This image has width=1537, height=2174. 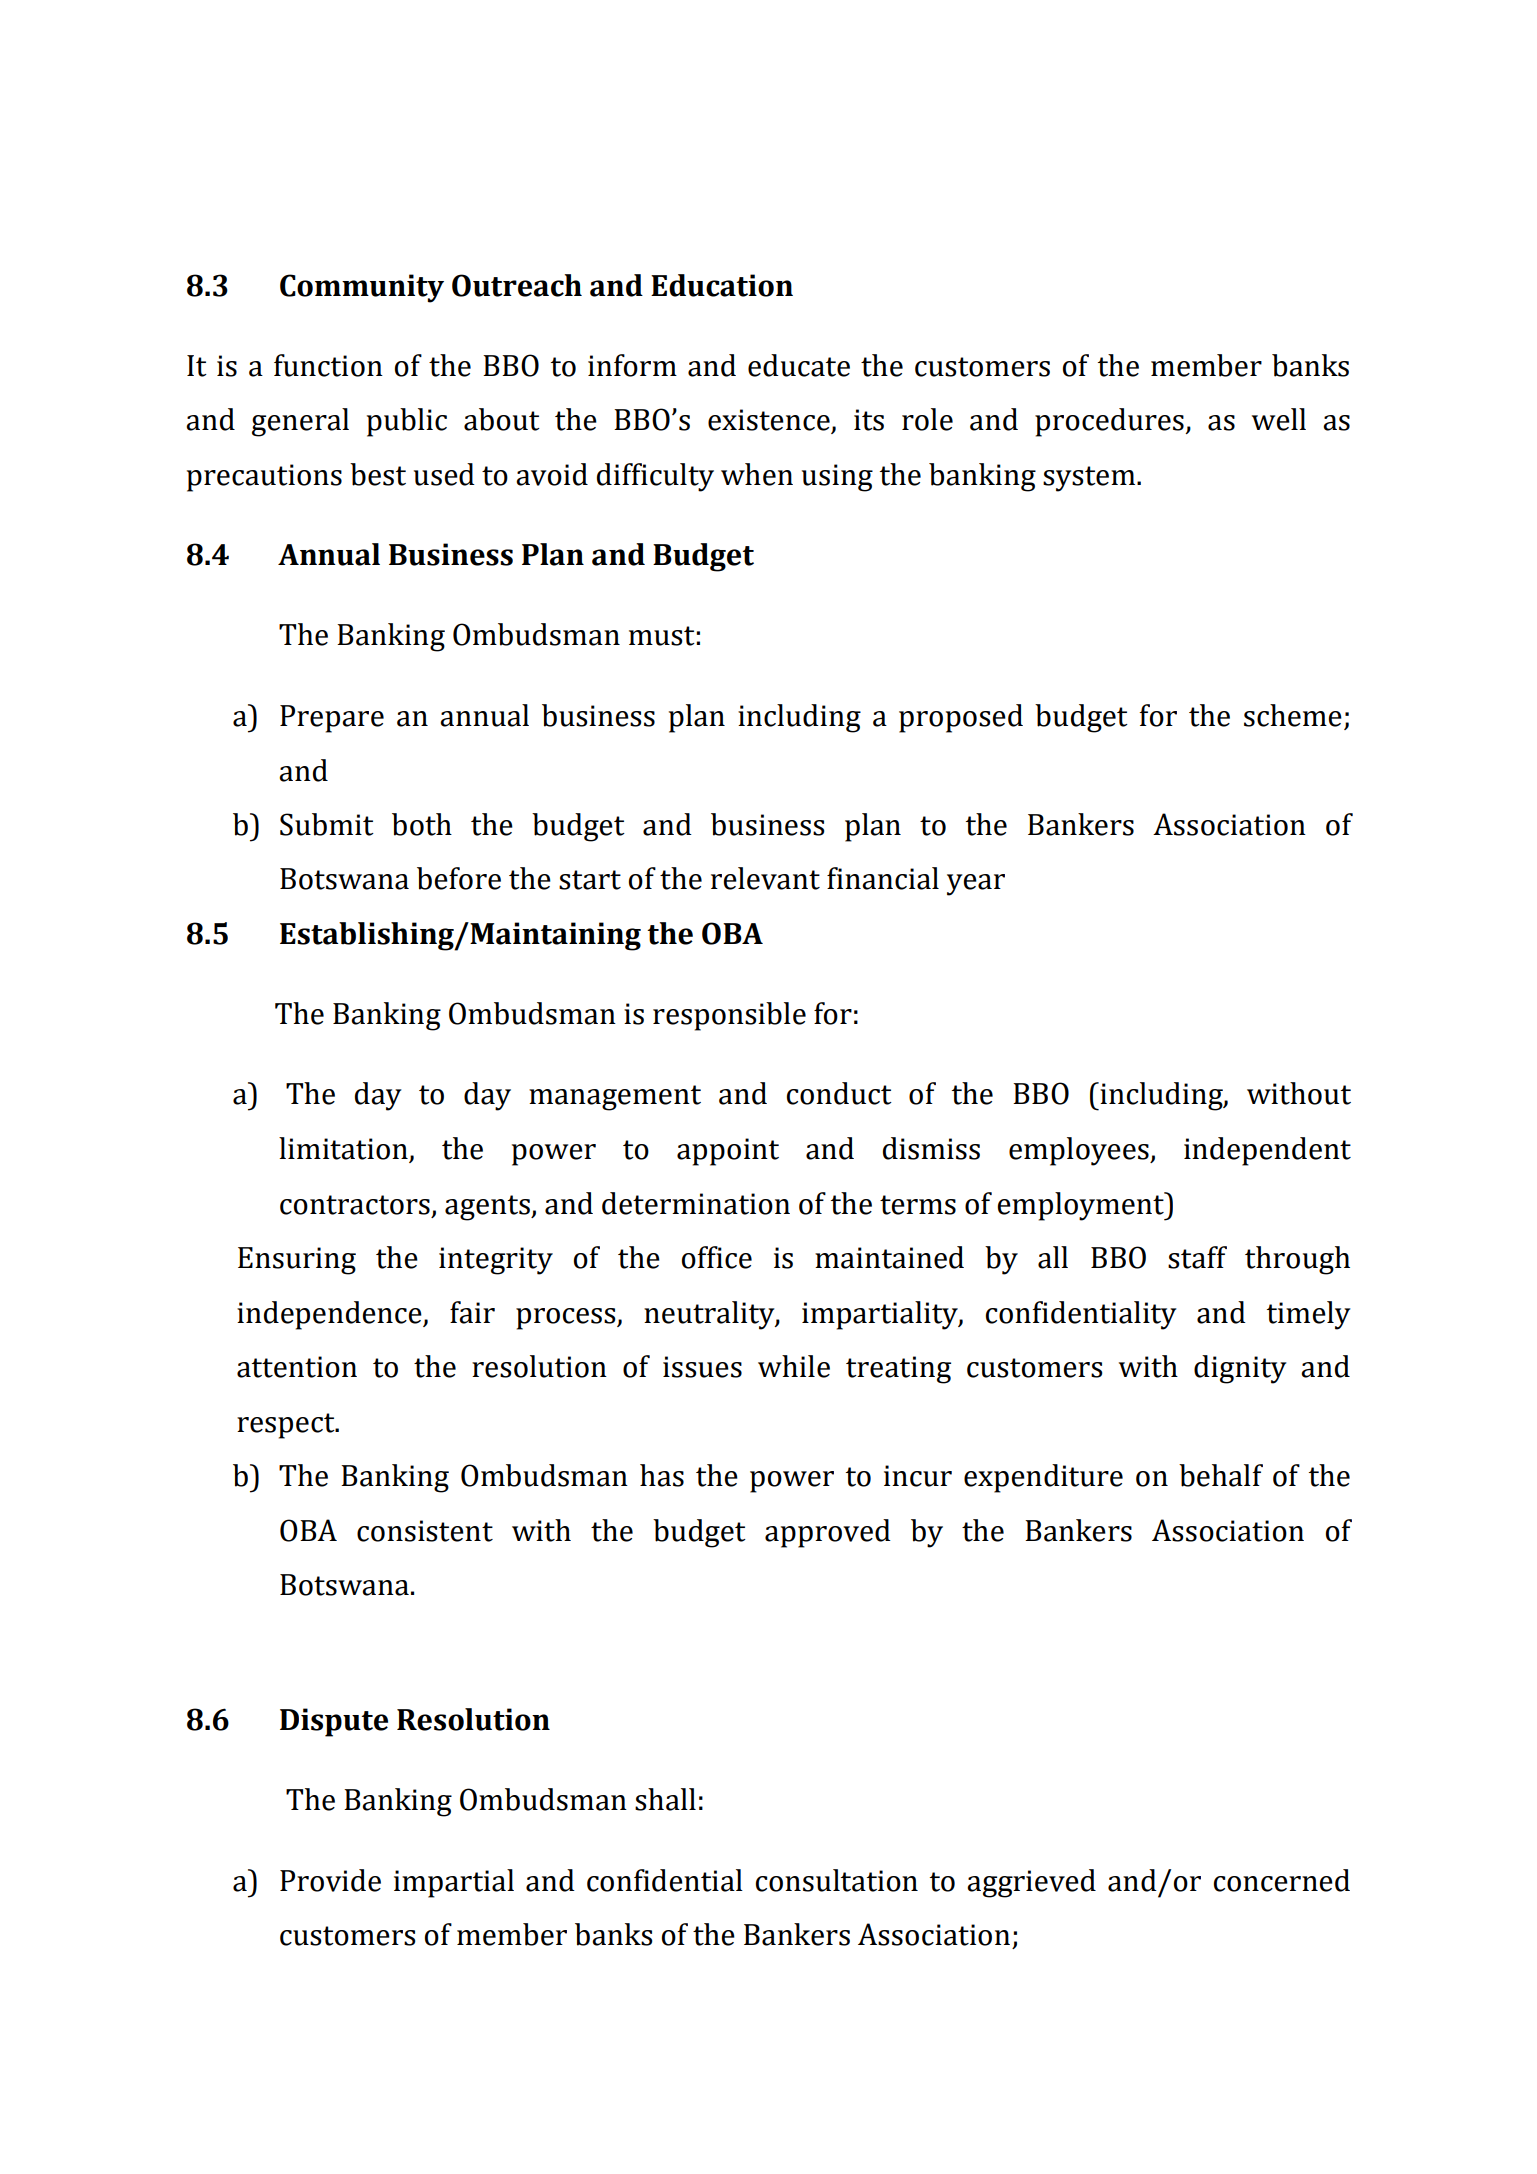 What do you see at coordinates (765, 878) in the image?
I see `relevant` at bounding box center [765, 878].
